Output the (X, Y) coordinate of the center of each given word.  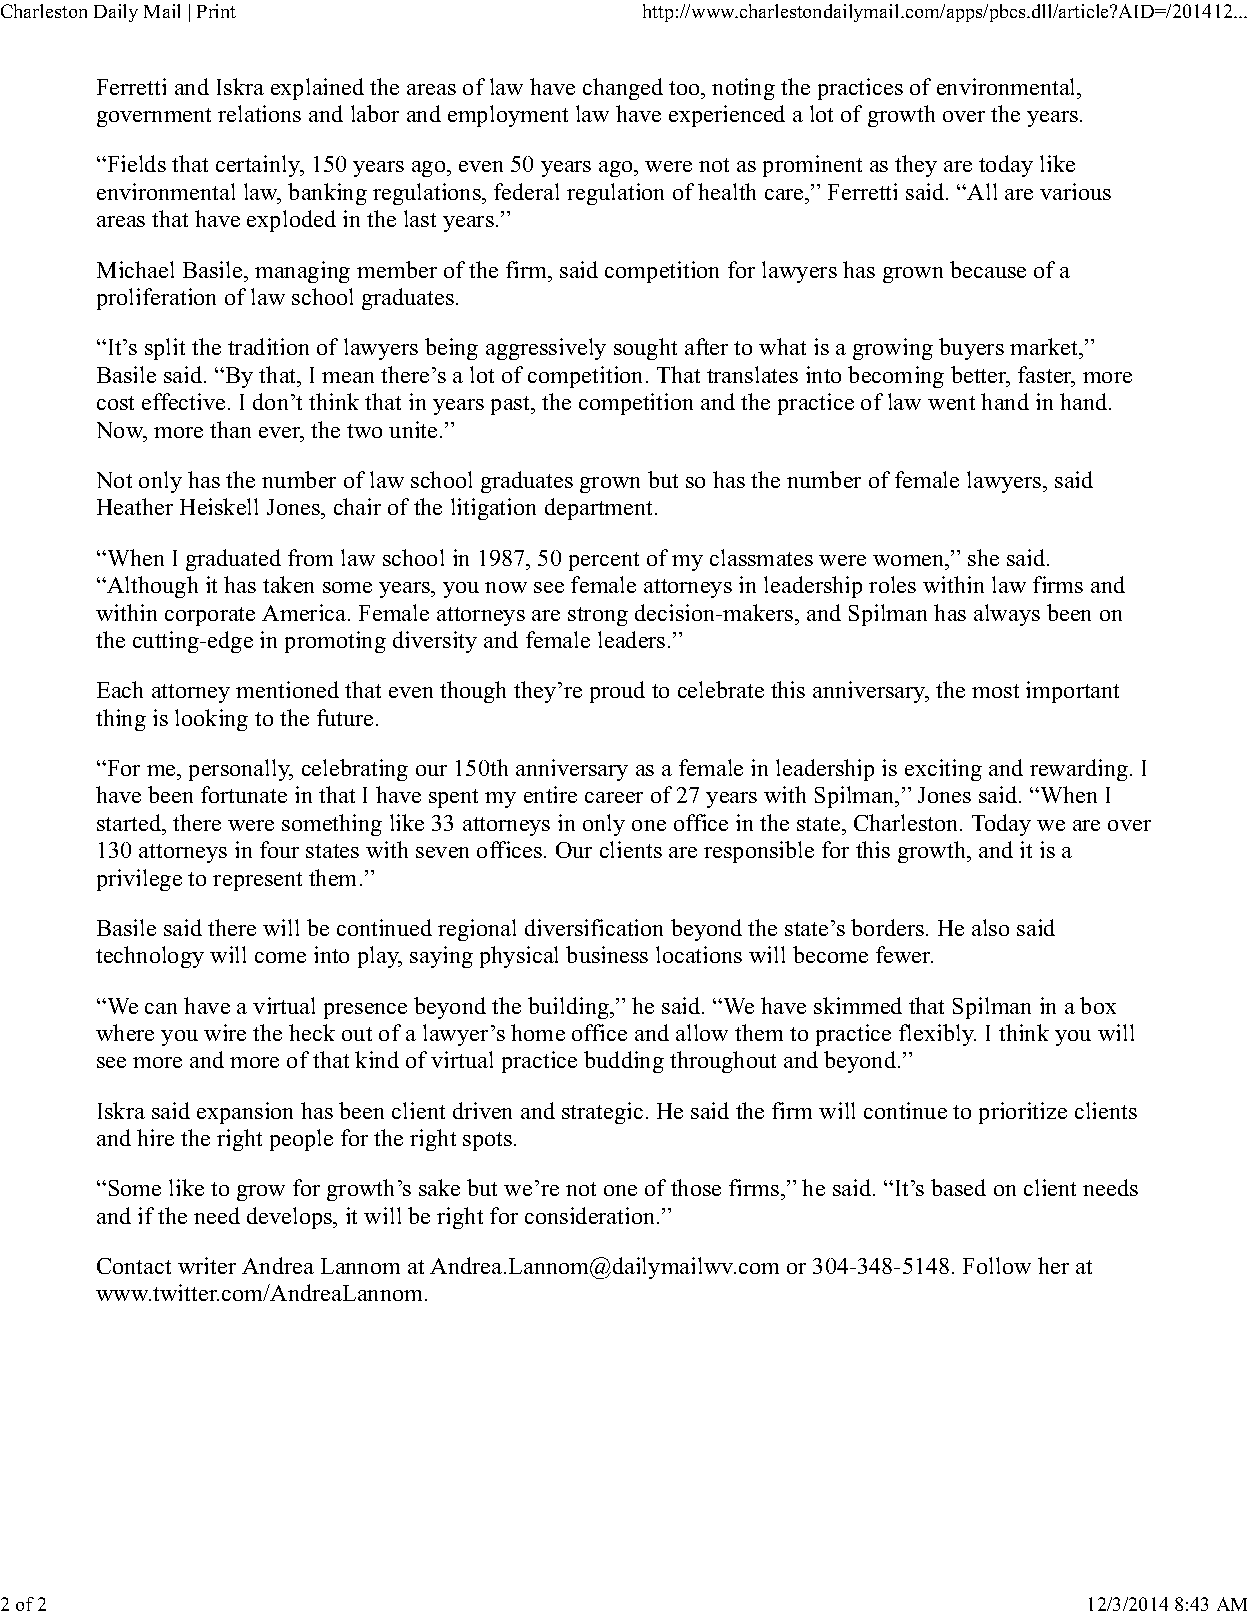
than (230, 429)
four (279, 849)
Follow (997, 1265)
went (951, 403)
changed (623, 89)
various (1075, 191)
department (600, 509)
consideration (591, 1215)
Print (216, 11)
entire (550, 794)
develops (291, 1218)
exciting (943, 770)
